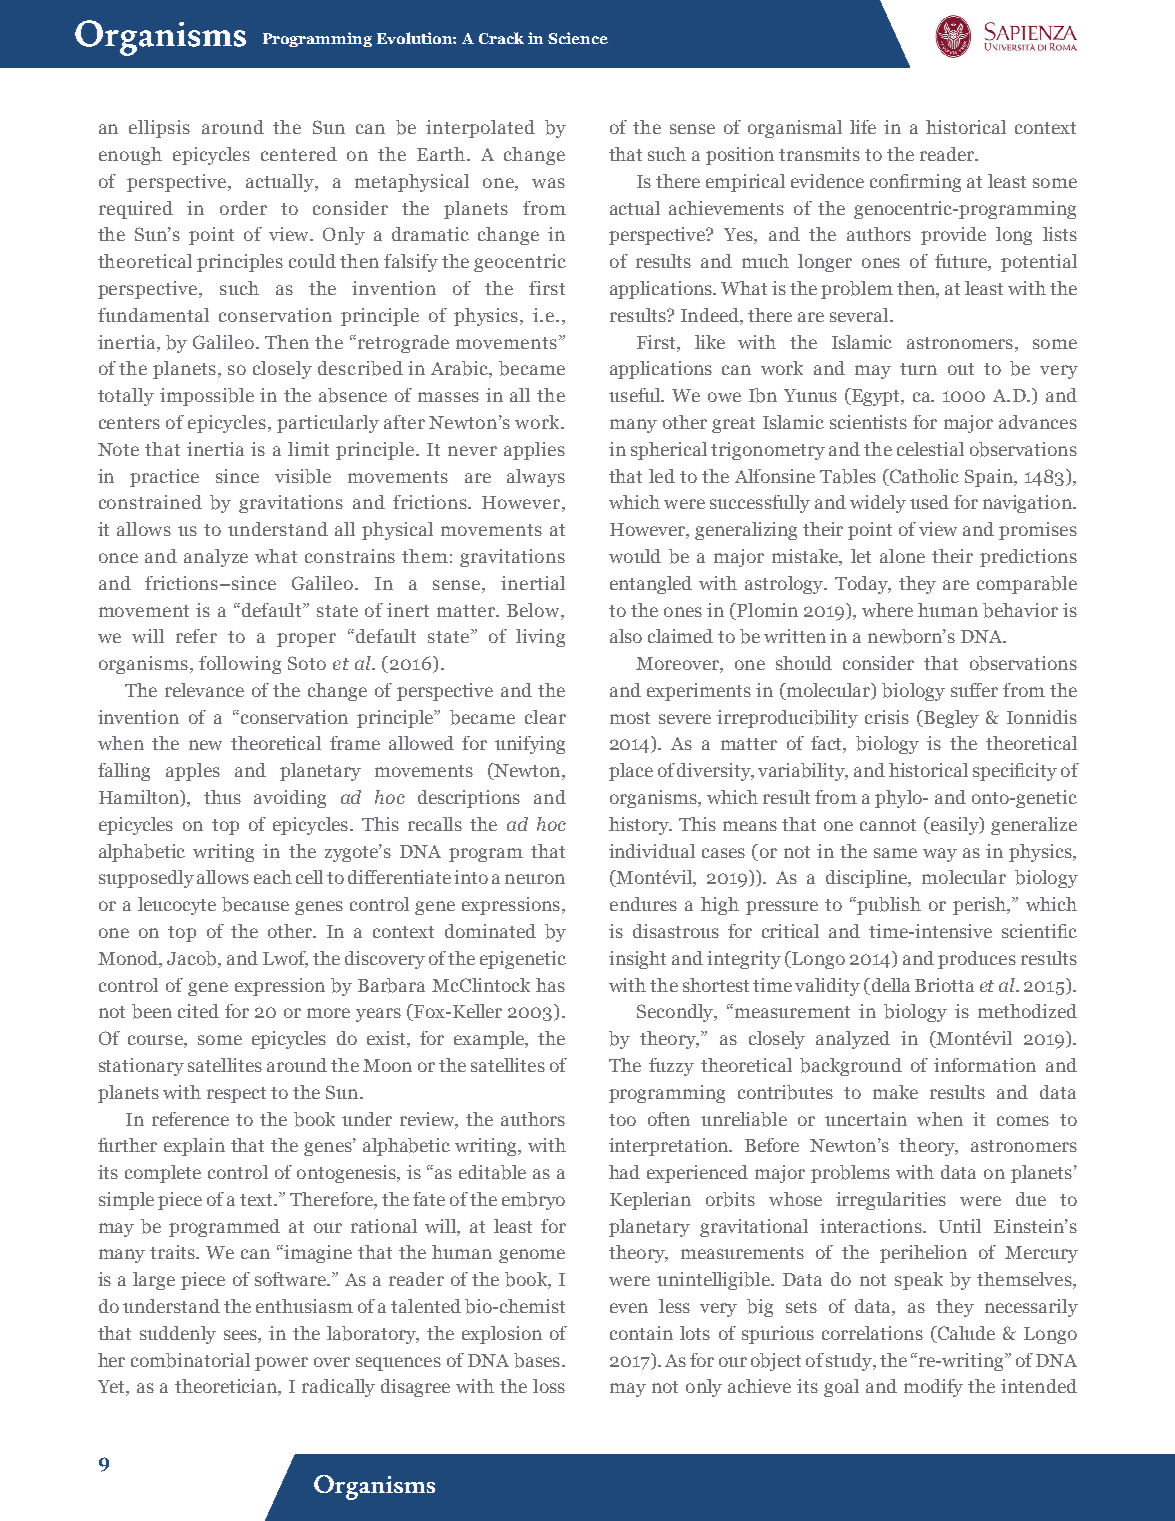 Image resolution: width=1175 pixels, height=1521 pixels. Describe the element at coordinates (895, 1092) in the document. I see `make` at that location.
